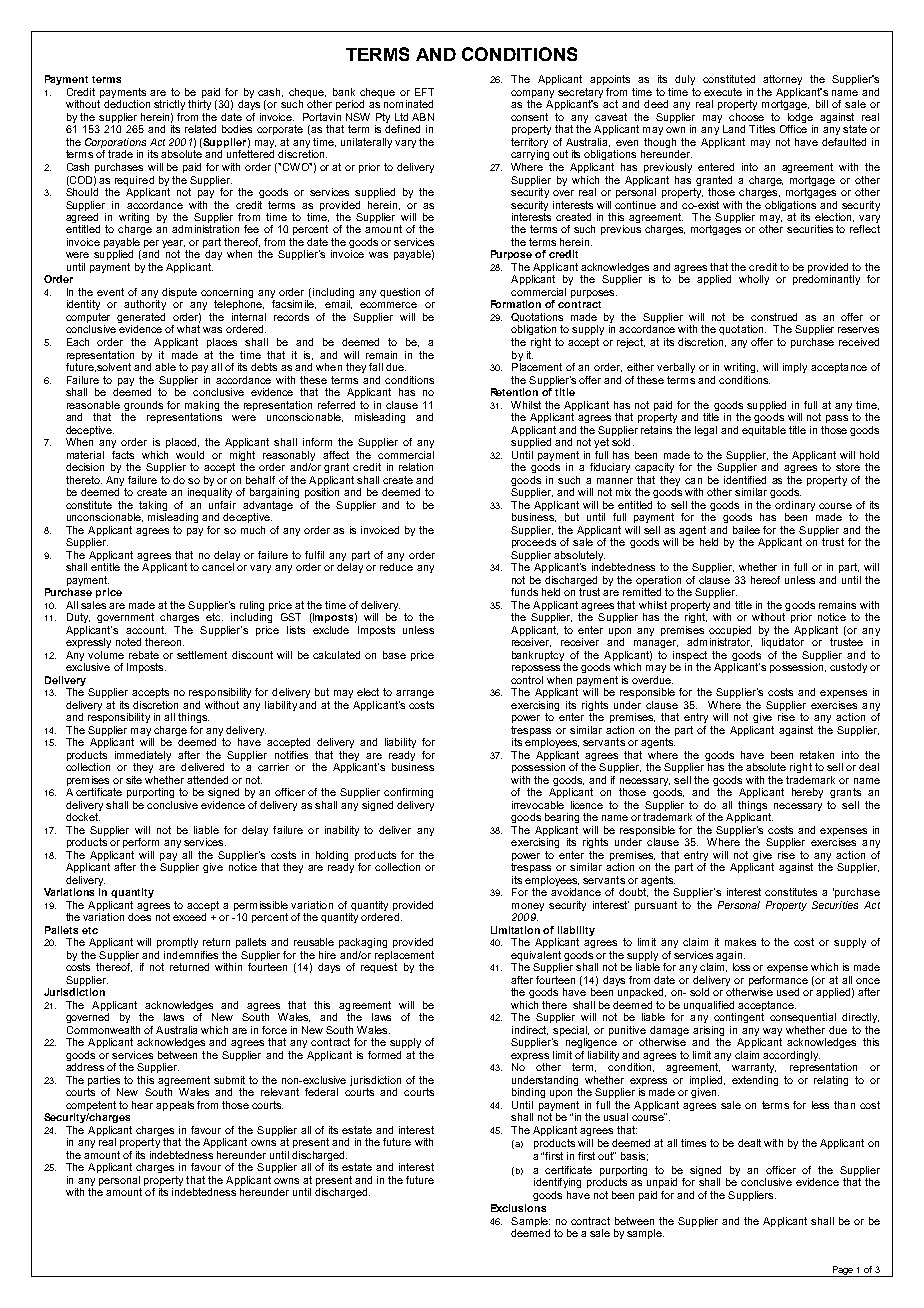  I want to click on money, so click(528, 908).
